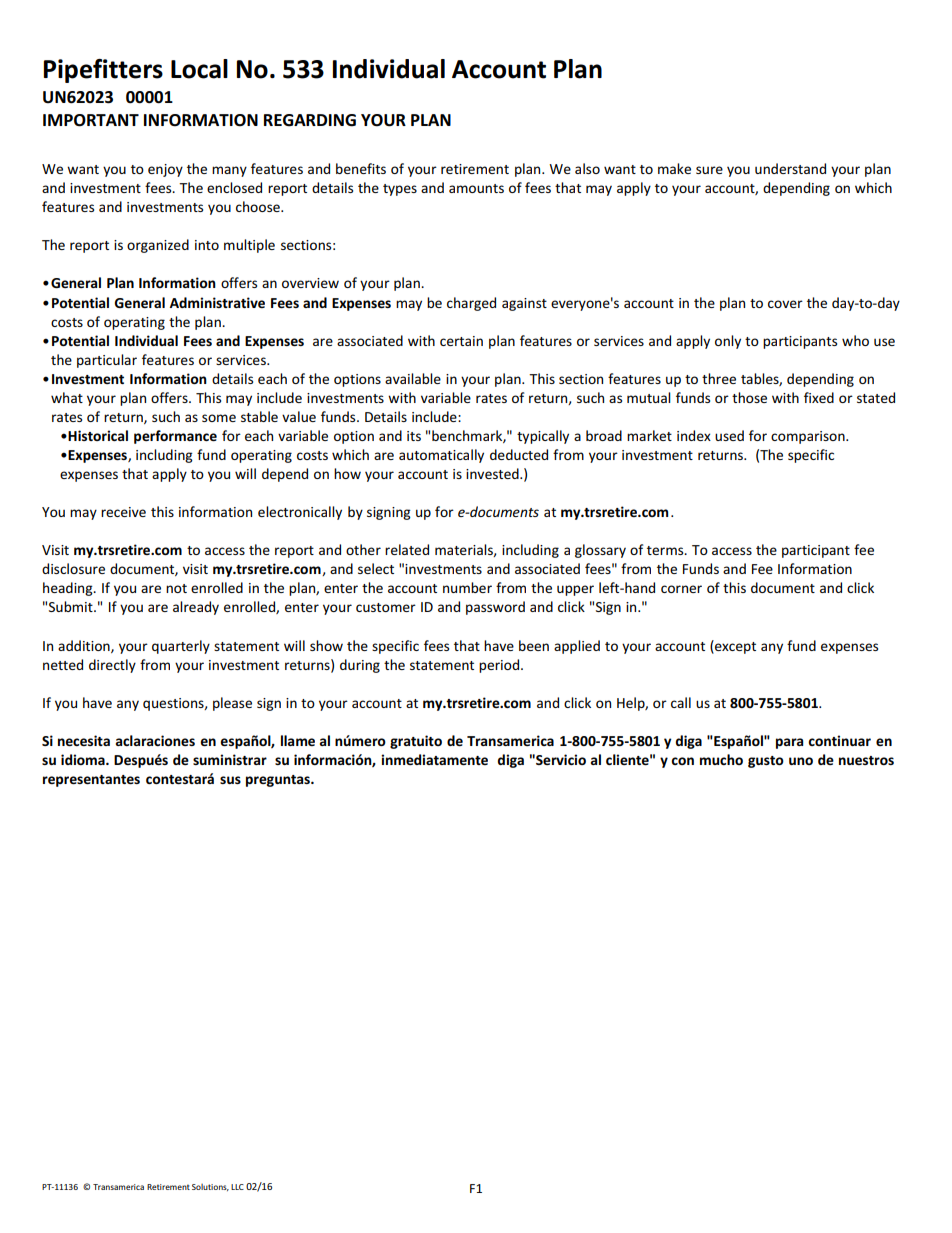  What do you see at coordinates (476, 188) in the document?
I see `amounts` at bounding box center [476, 188].
